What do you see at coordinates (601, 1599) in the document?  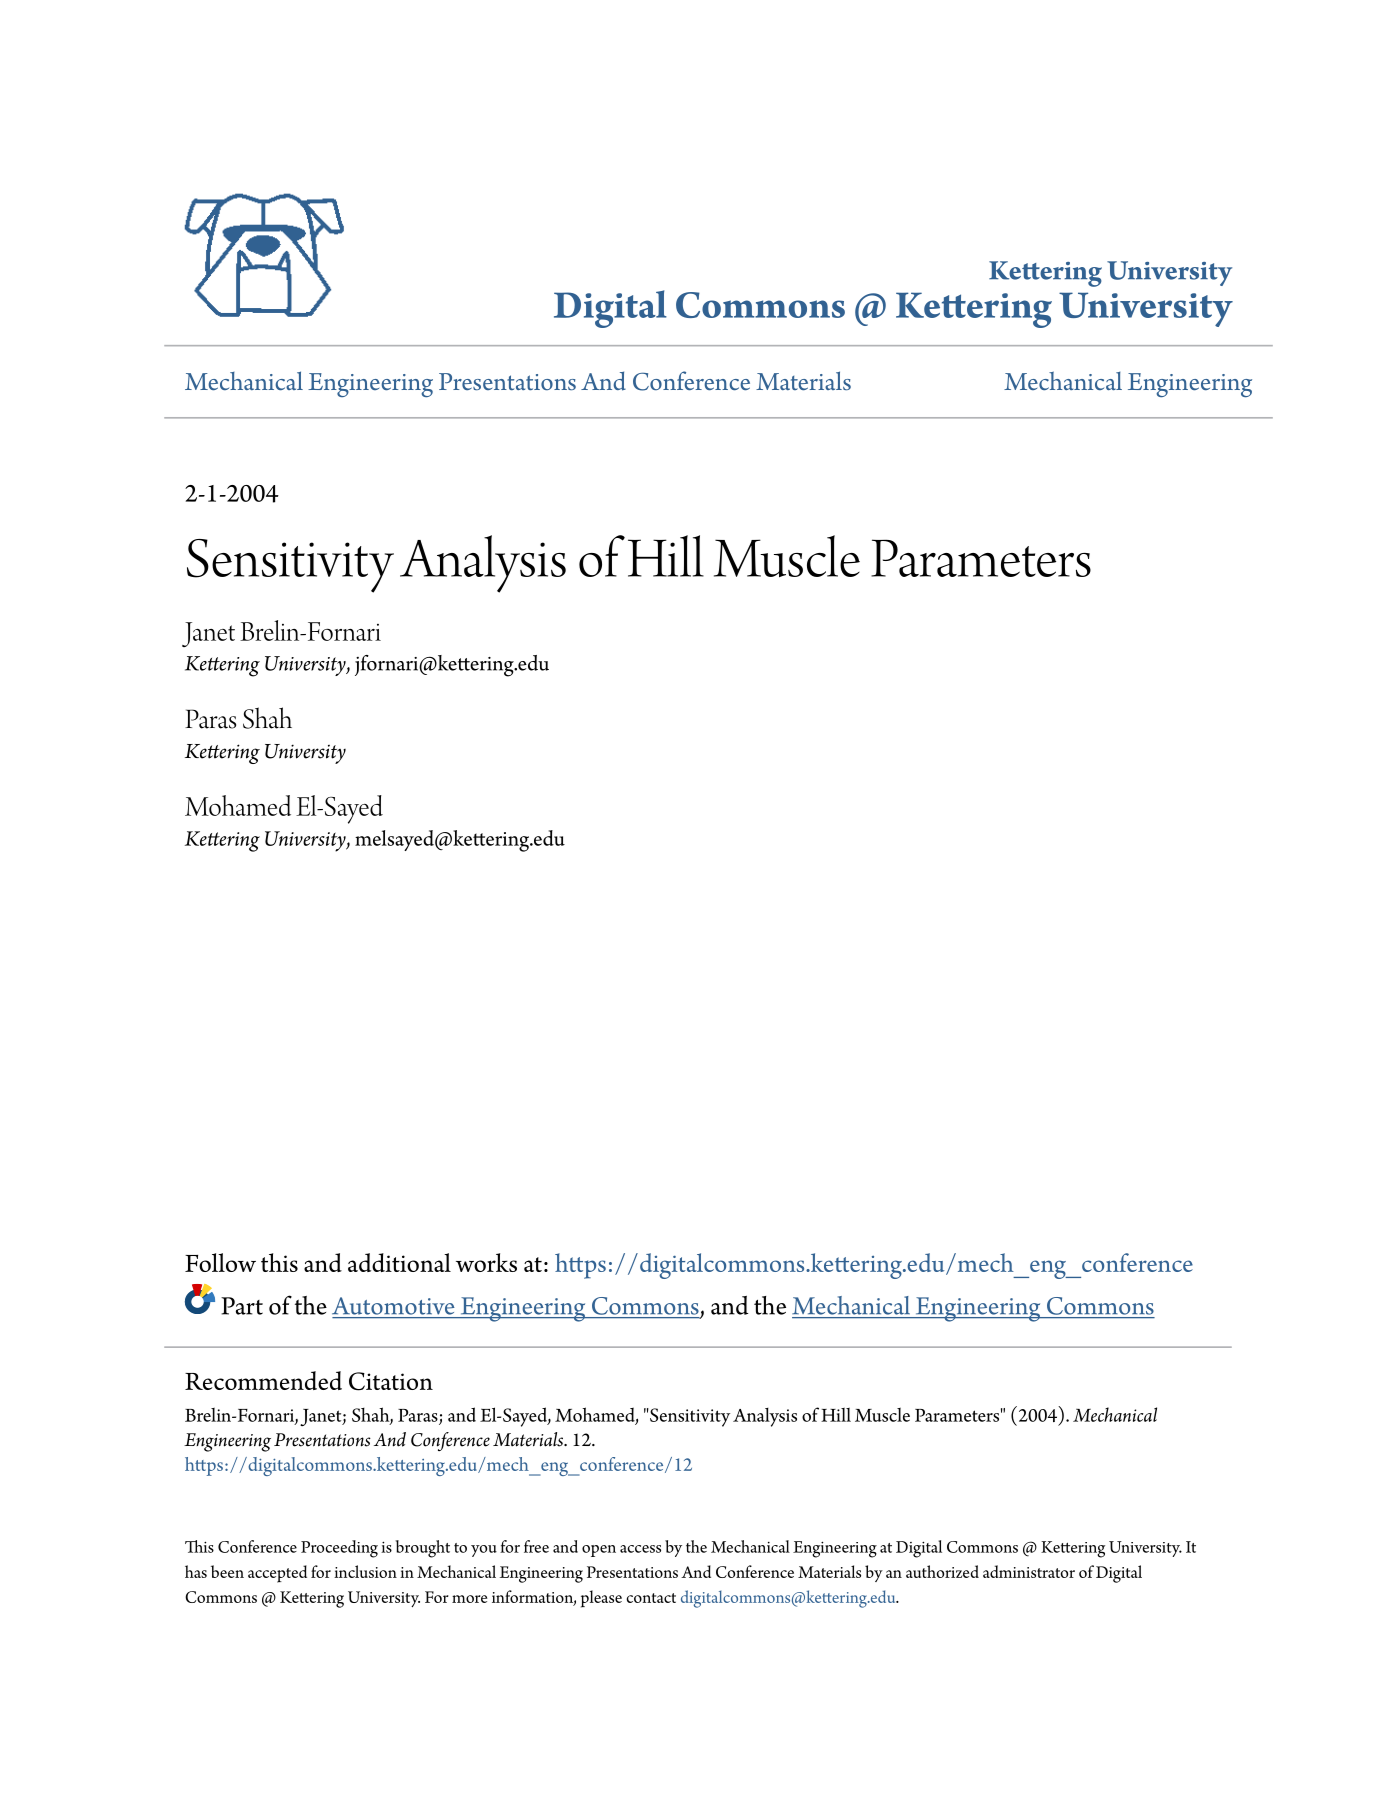 I see `please` at bounding box center [601, 1599].
